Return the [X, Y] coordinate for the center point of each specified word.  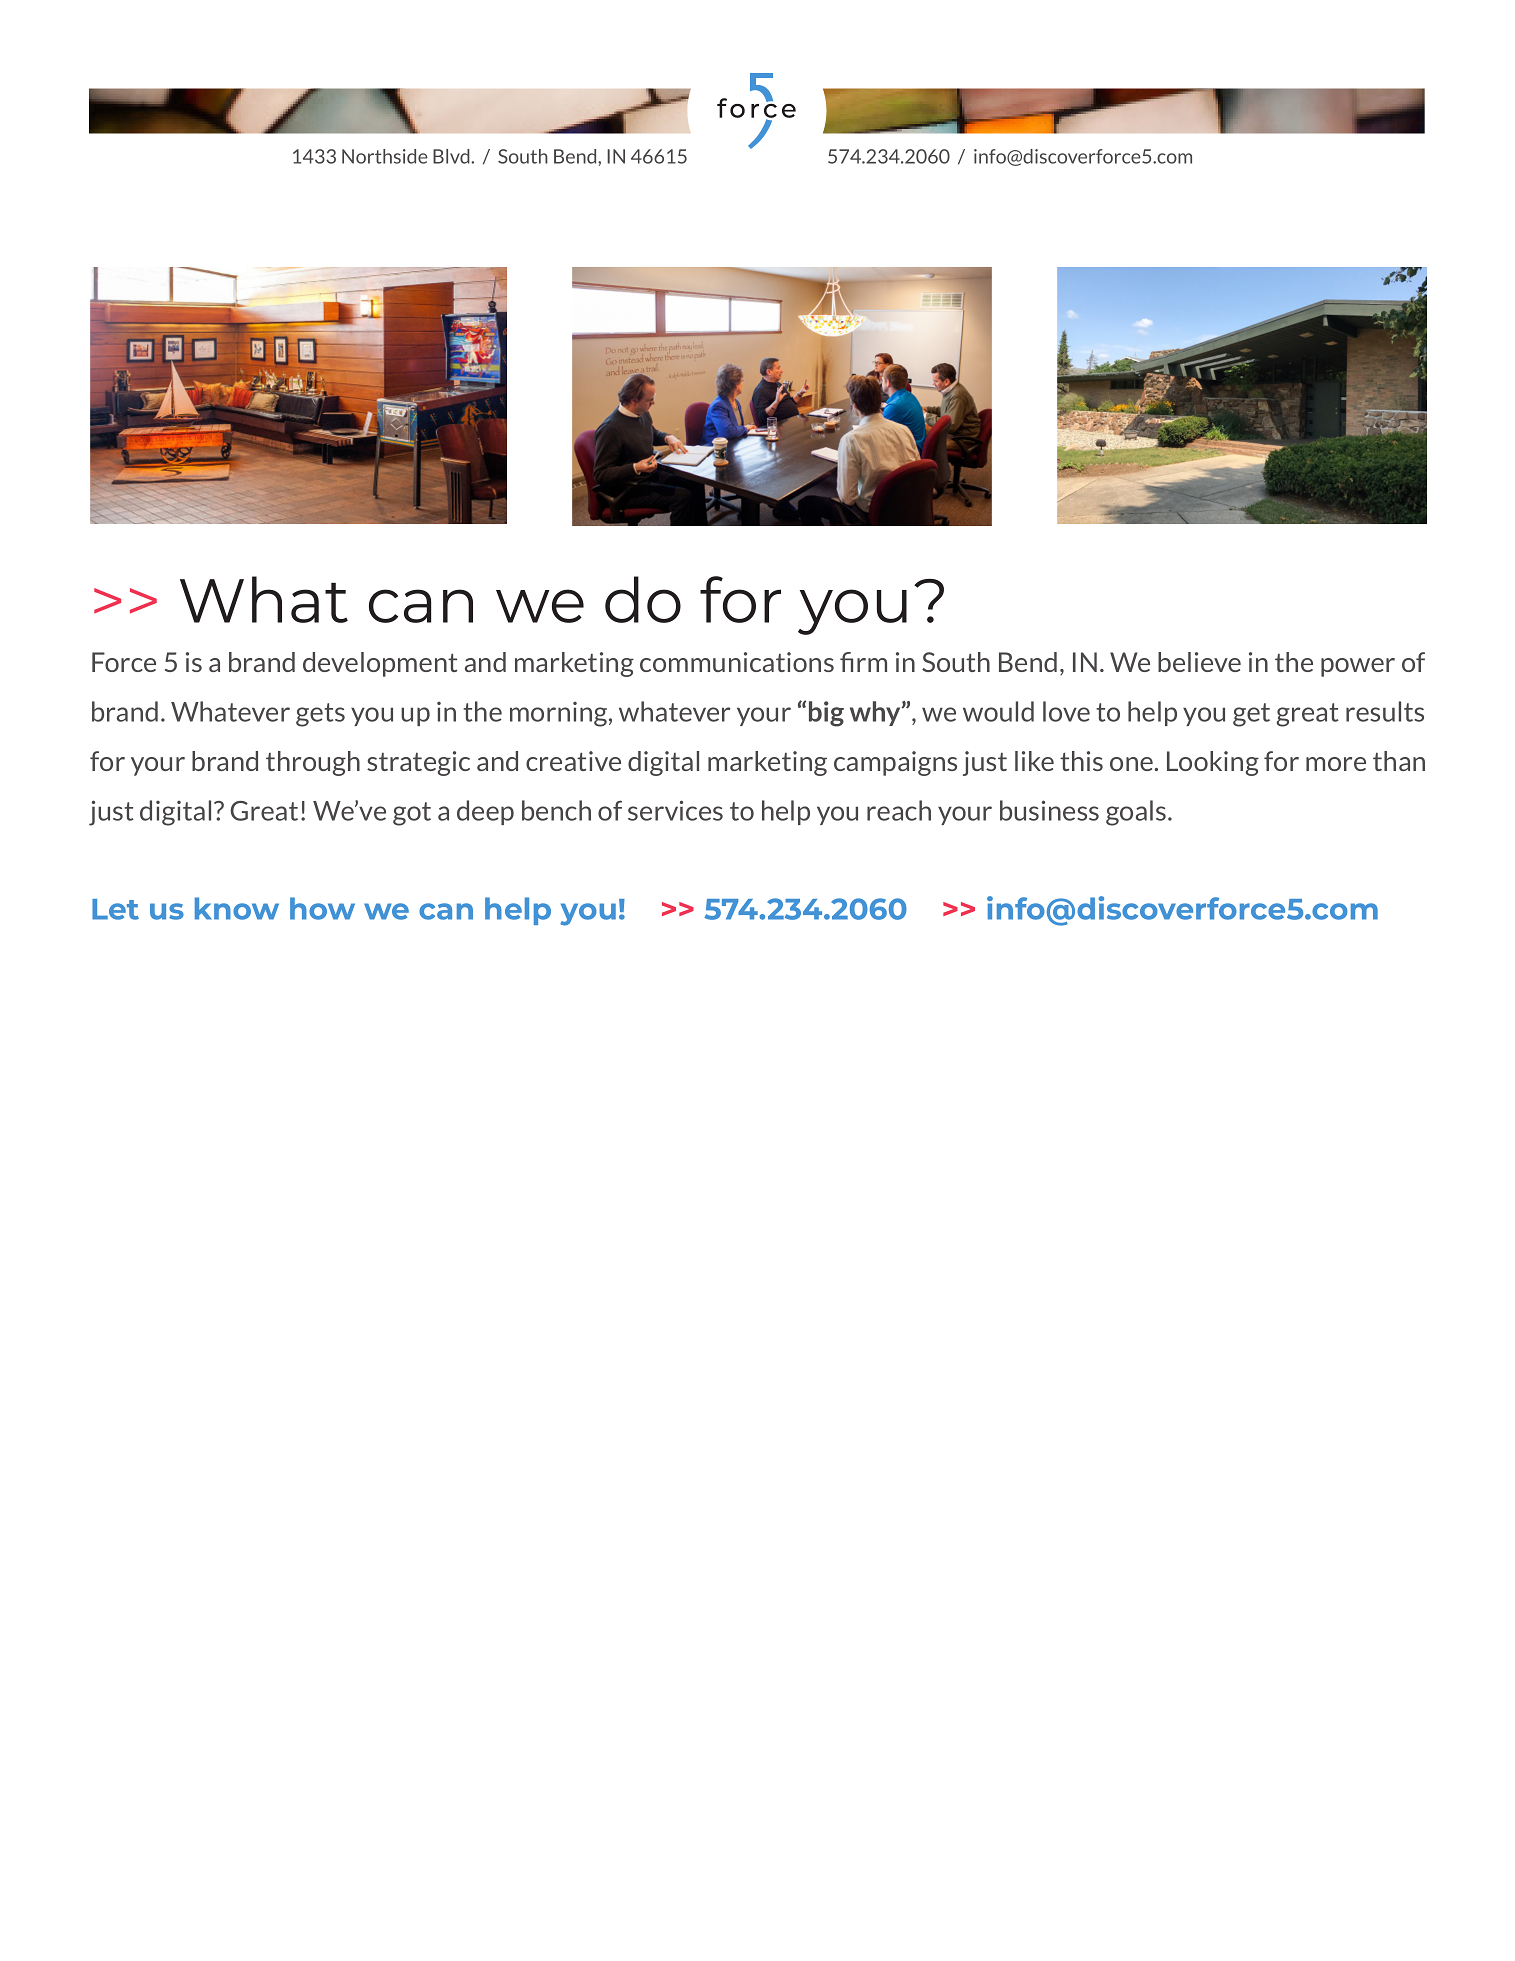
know [237, 908]
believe [1199, 662]
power [1358, 667]
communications [737, 662]
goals [1137, 813]
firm [863, 662]
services [675, 810]
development [380, 664]
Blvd [452, 156]
